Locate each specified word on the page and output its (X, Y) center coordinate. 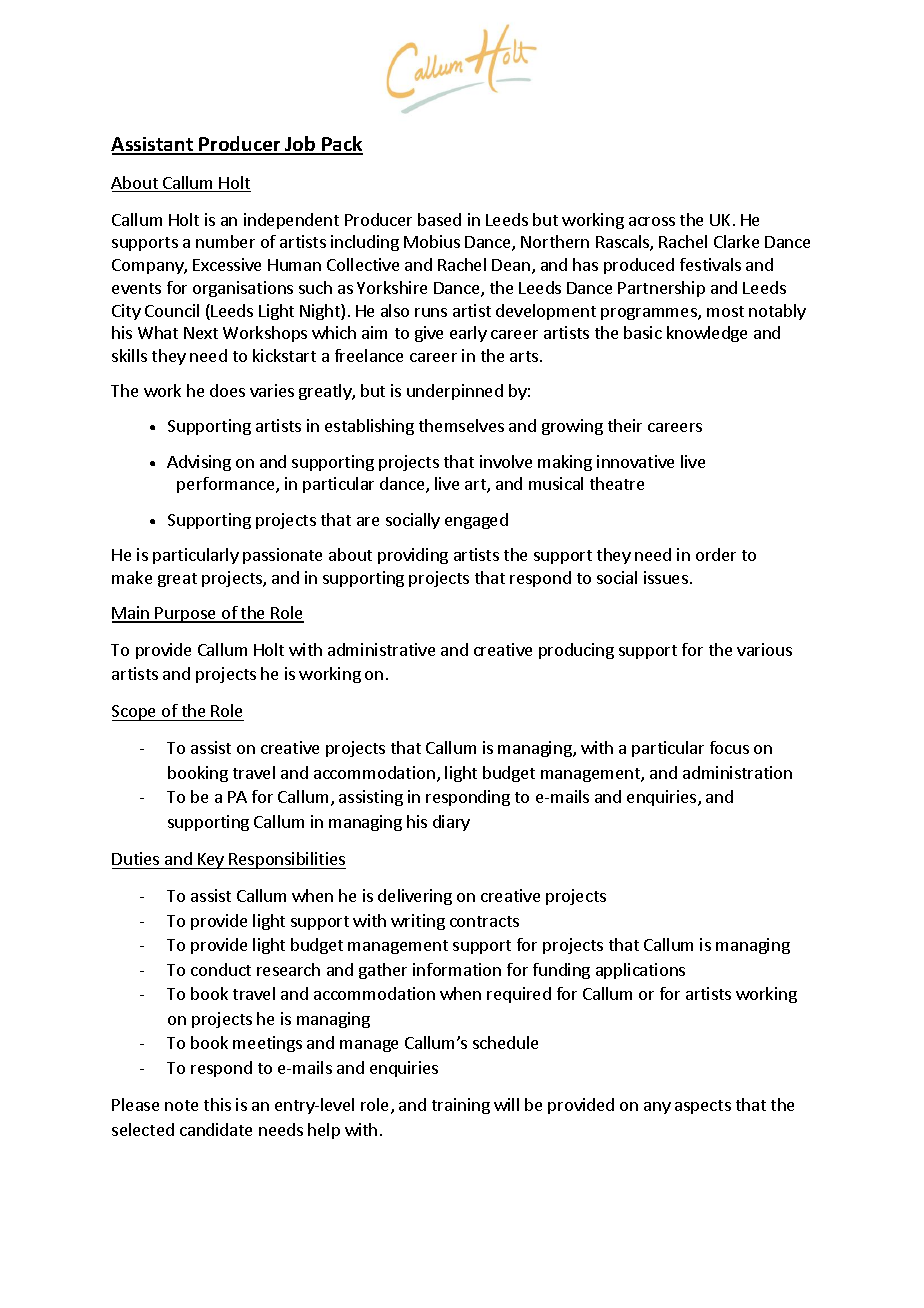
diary (451, 823)
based (439, 219)
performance (227, 485)
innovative (635, 461)
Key (211, 861)
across (652, 221)
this (217, 1104)
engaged (476, 521)
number (225, 241)
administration (737, 772)
